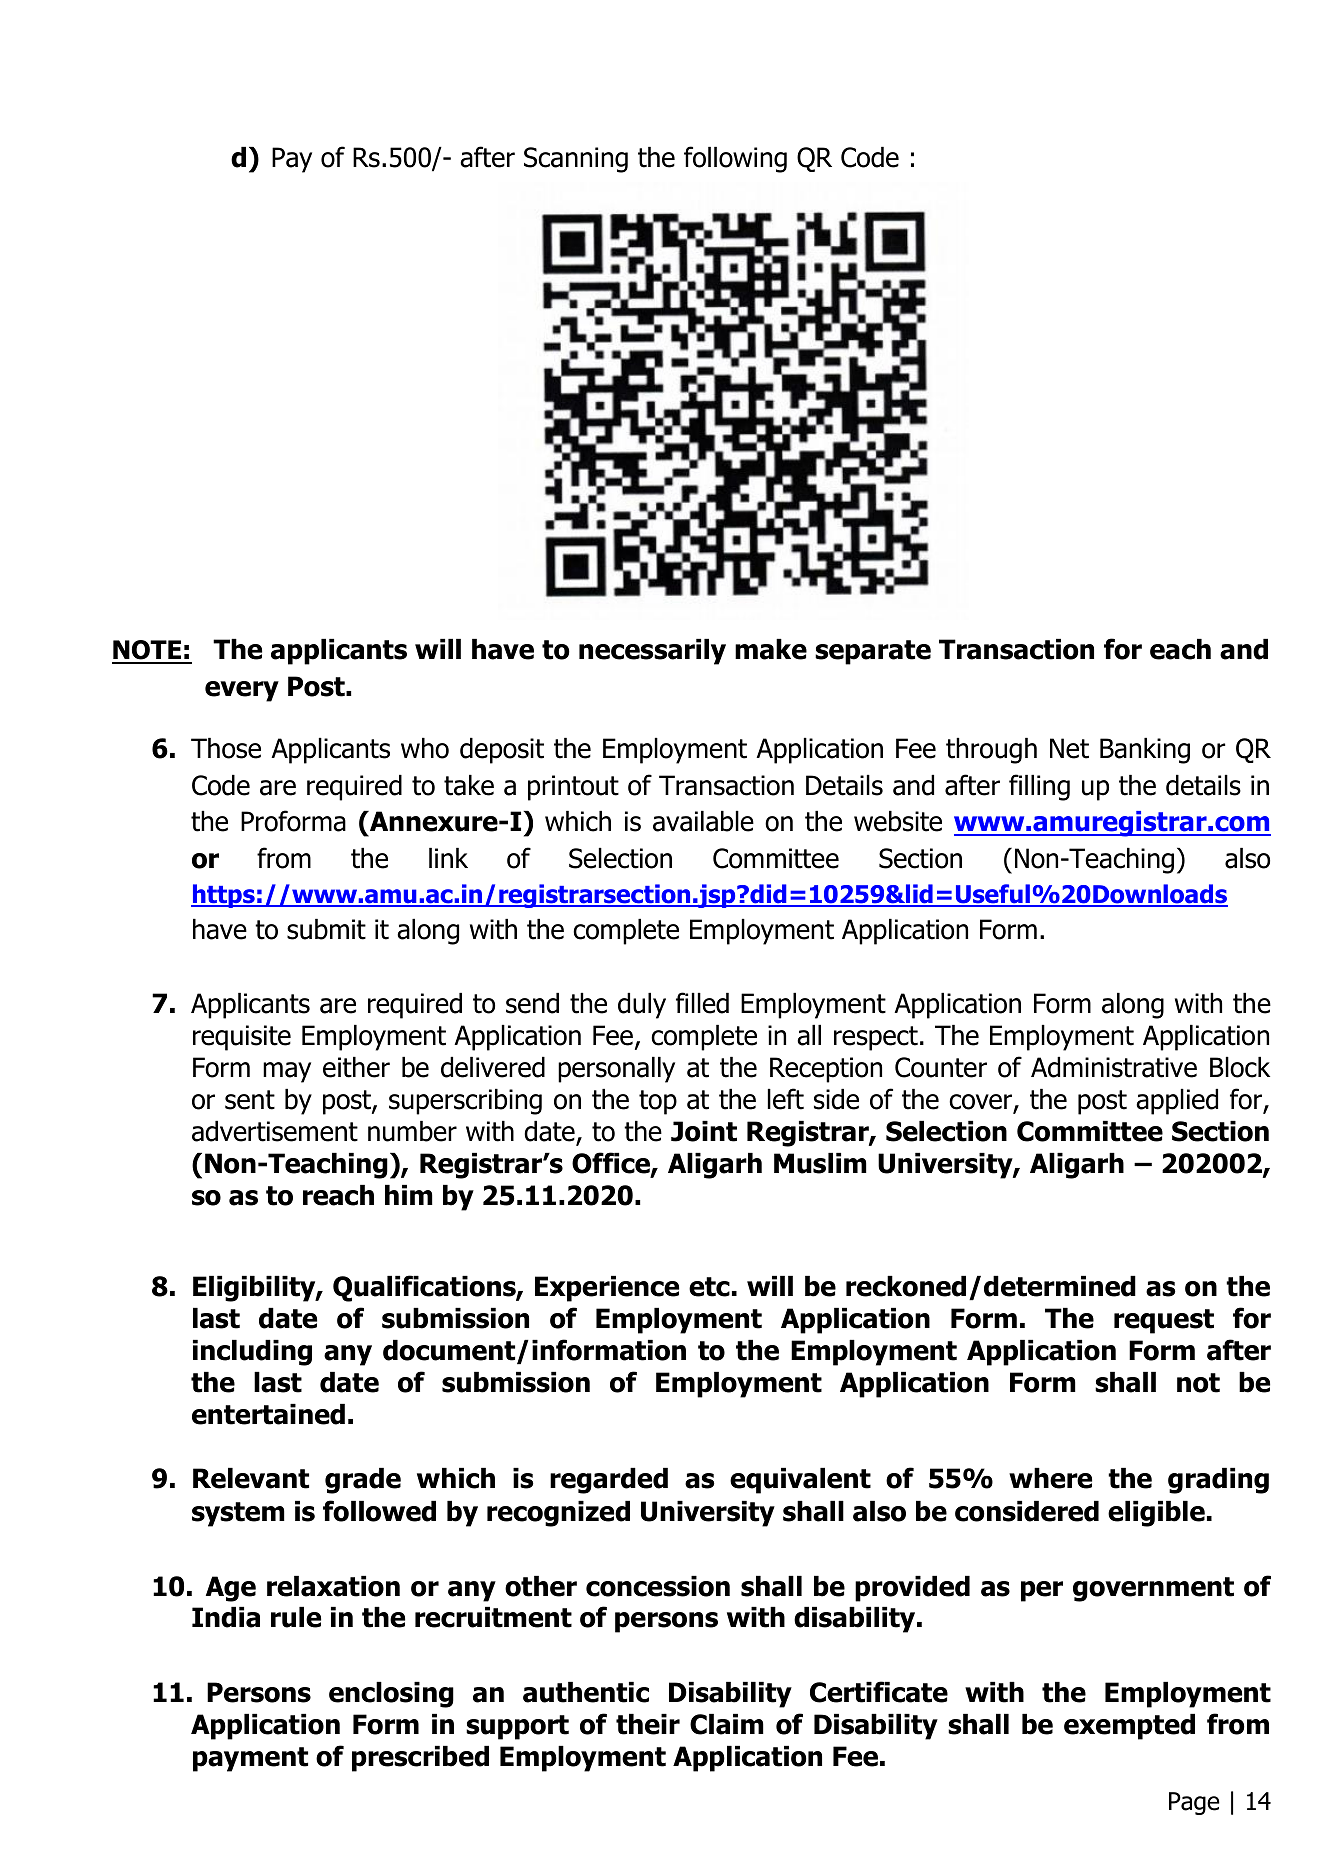 This image has height=1863, width=1318. I want to click on payment, so click(250, 1759).
